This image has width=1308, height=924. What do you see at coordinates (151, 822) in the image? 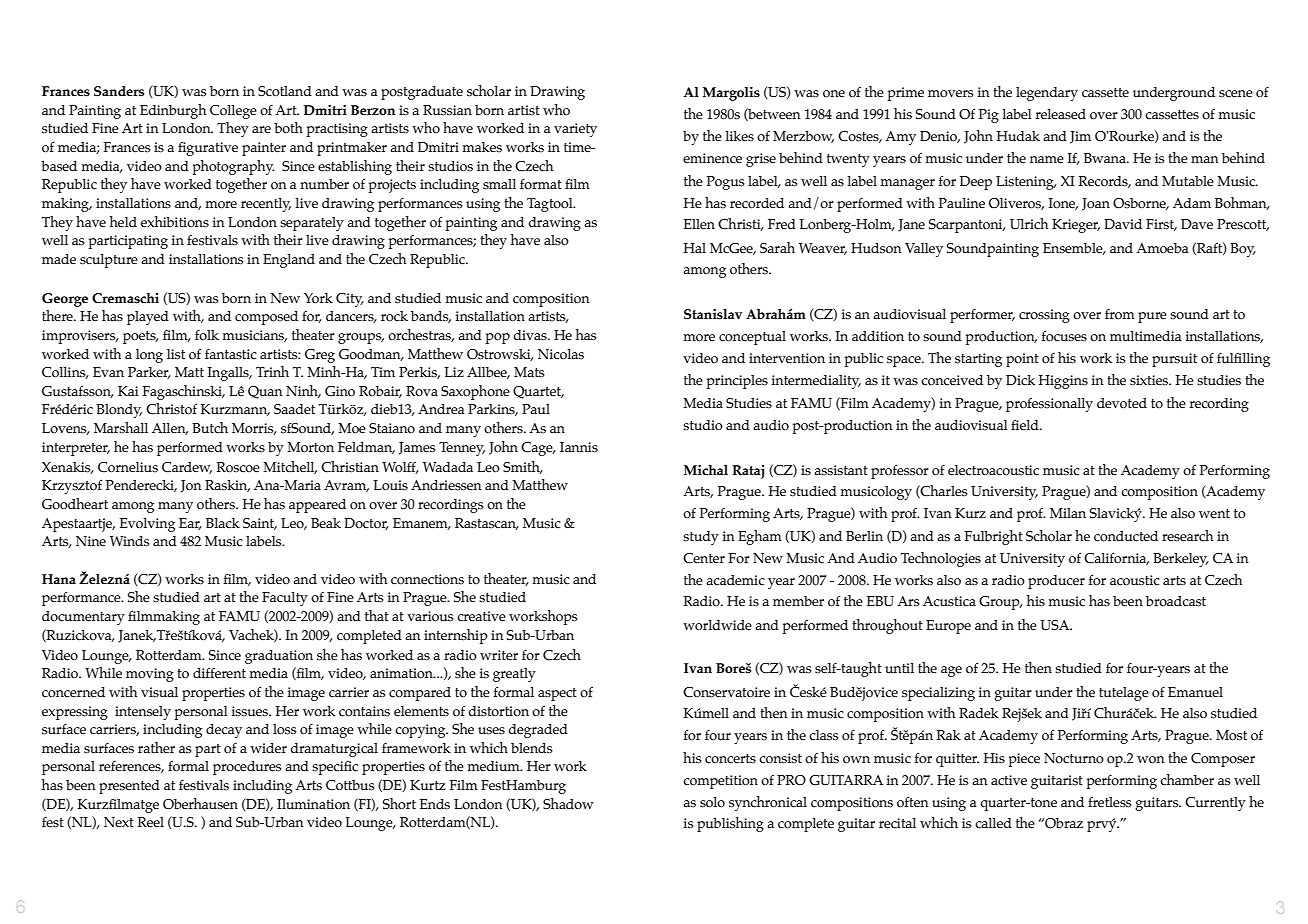
I see `Reel` at bounding box center [151, 822].
